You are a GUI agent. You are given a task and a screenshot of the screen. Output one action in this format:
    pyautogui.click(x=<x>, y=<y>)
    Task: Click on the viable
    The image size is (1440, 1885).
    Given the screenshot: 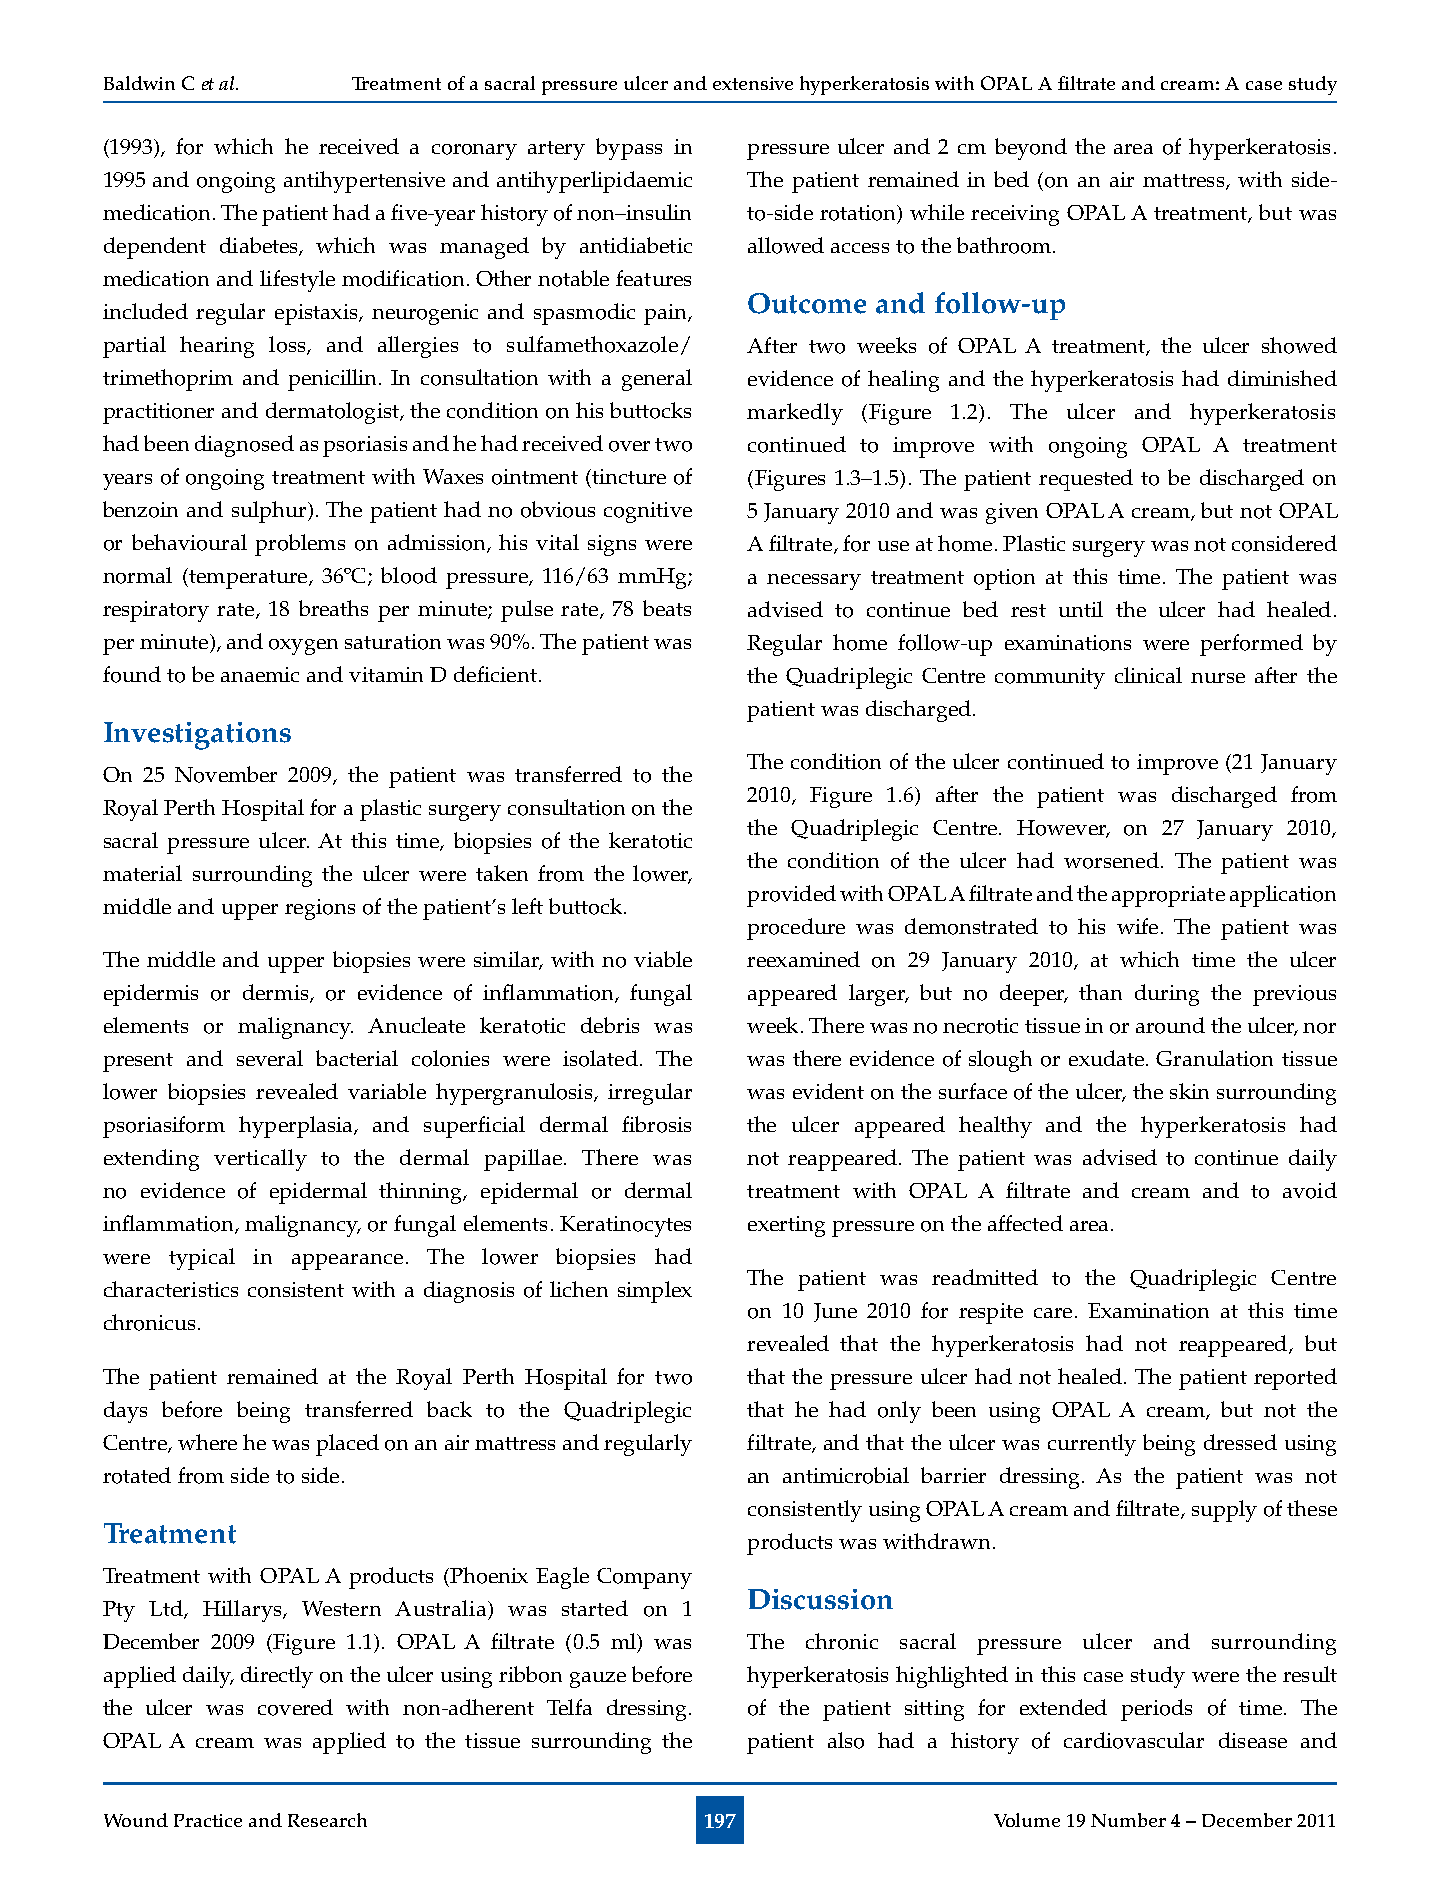 What is the action you would take?
    pyautogui.click(x=663, y=959)
